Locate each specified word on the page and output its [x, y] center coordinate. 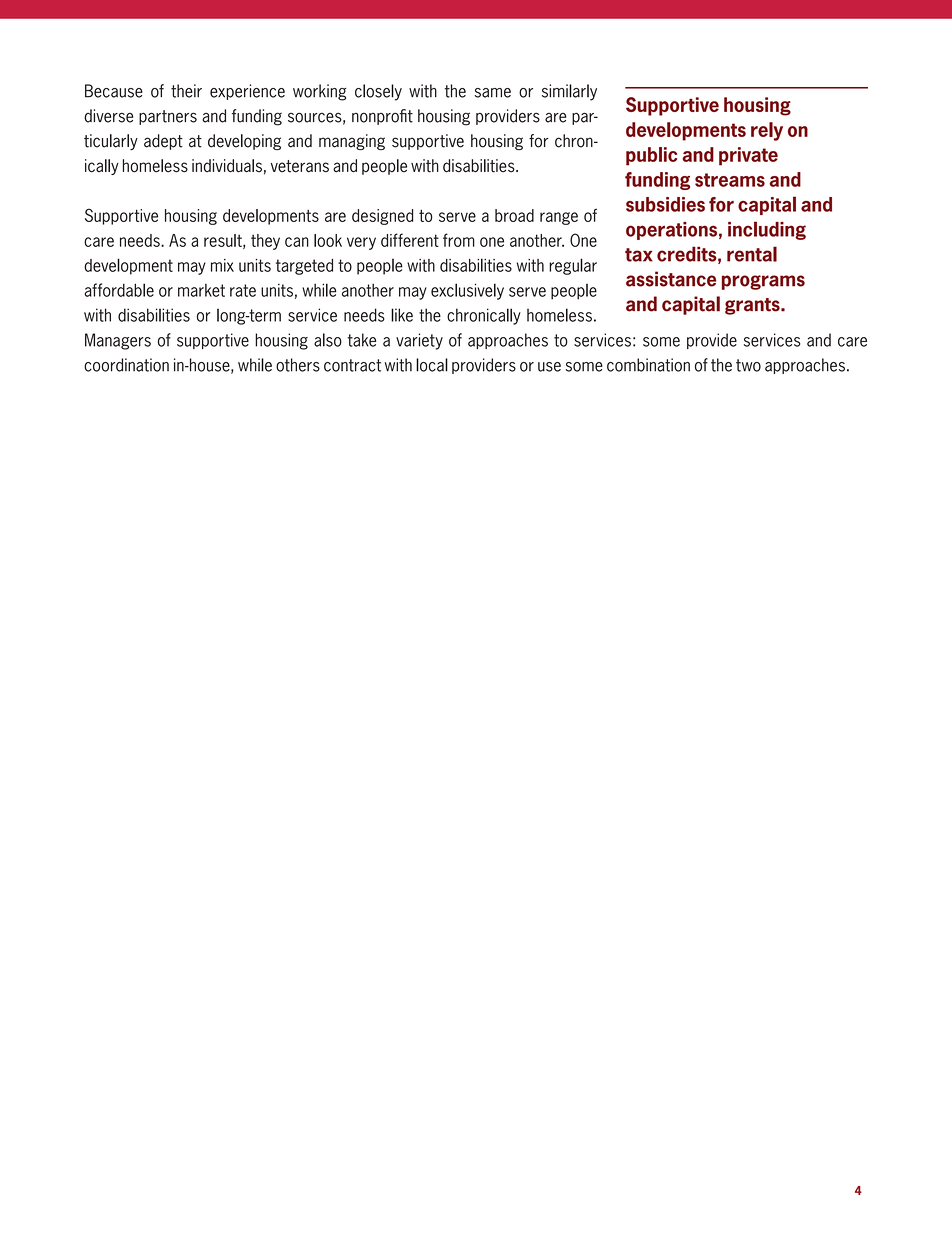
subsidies [665, 204]
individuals [227, 166]
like [402, 315]
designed [382, 217]
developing [244, 142]
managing [352, 142]
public [651, 156]
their [186, 91]
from [459, 240]
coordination [126, 365]
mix [222, 265]
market [201, 290]
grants [753, 306]
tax [639, 255]
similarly [569, 92]
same [493, 93]
